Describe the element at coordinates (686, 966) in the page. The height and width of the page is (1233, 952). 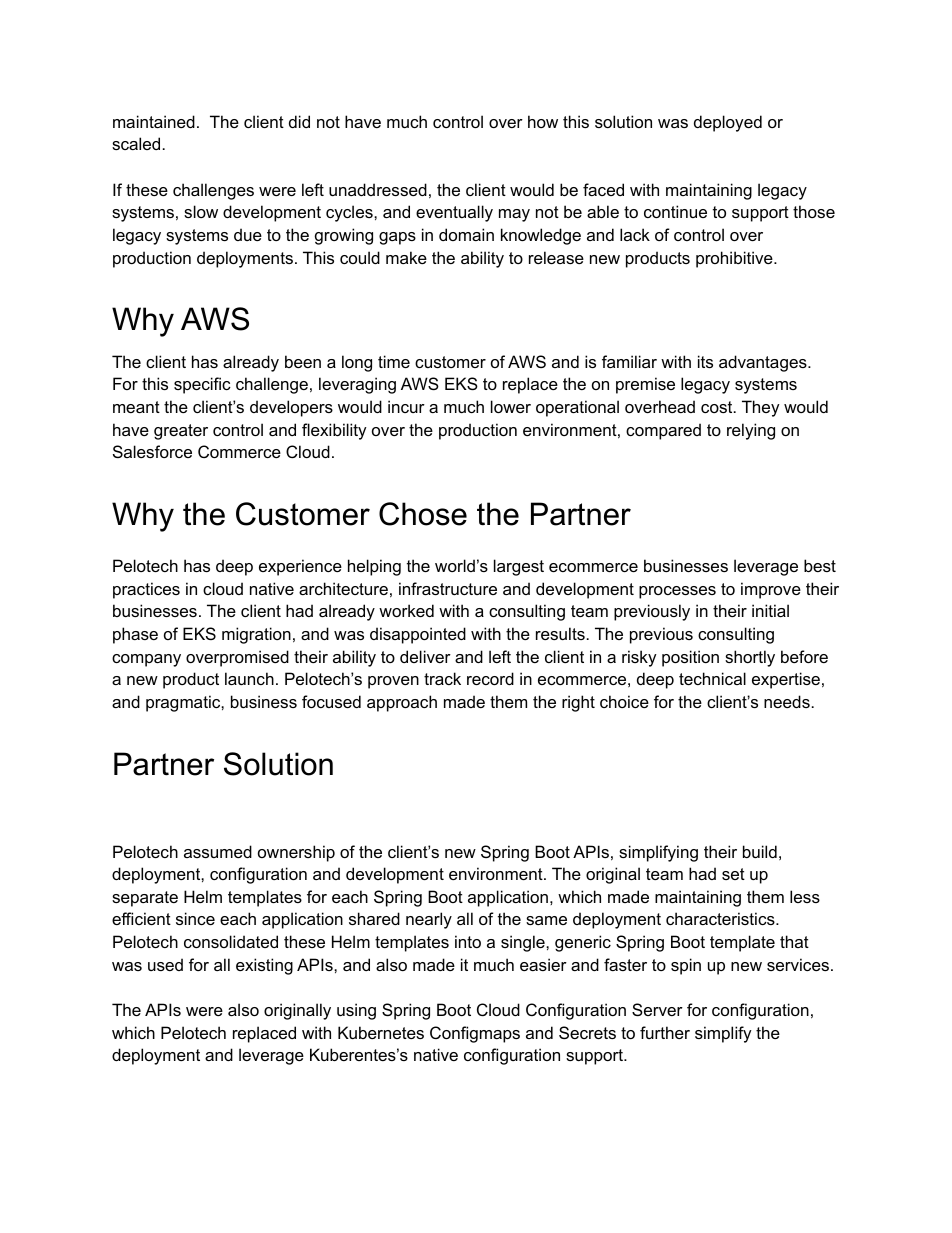
I see `spin` at that location.
